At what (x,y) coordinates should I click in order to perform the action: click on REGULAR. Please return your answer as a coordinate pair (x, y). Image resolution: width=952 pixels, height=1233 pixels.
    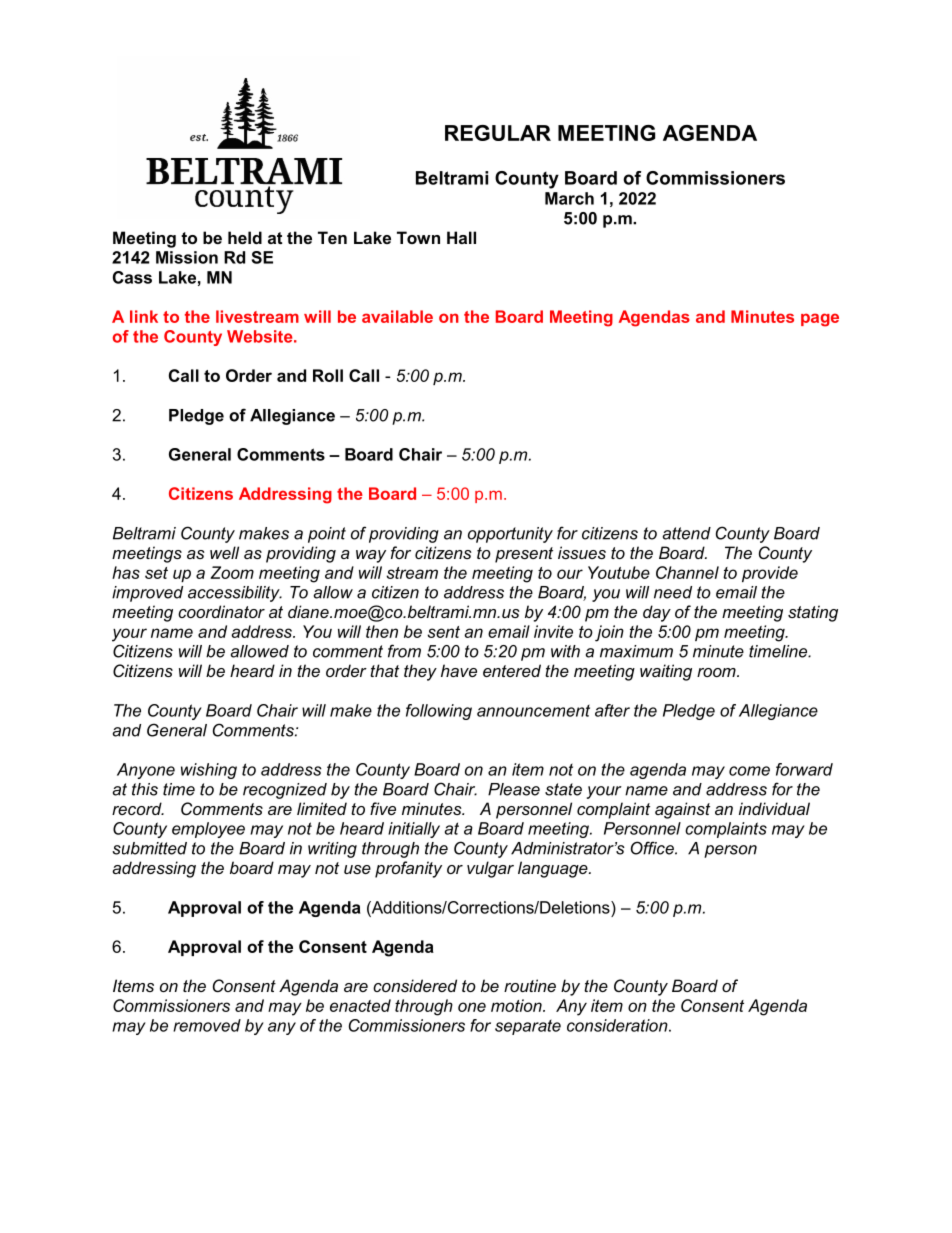
    Looking at the image, I should click on (498, 133).
